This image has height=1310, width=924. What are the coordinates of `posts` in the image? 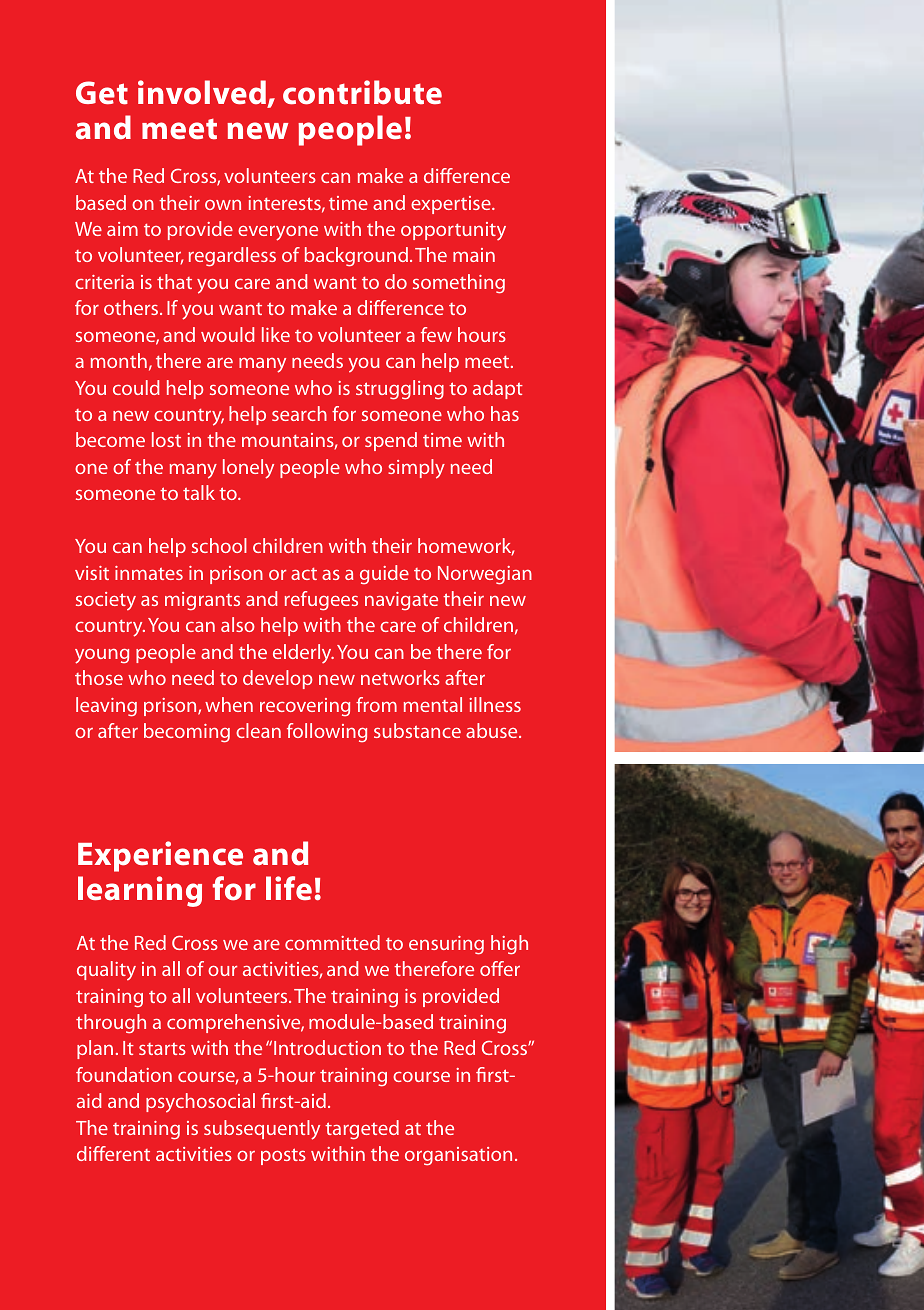 It's located at (283, 1156).
